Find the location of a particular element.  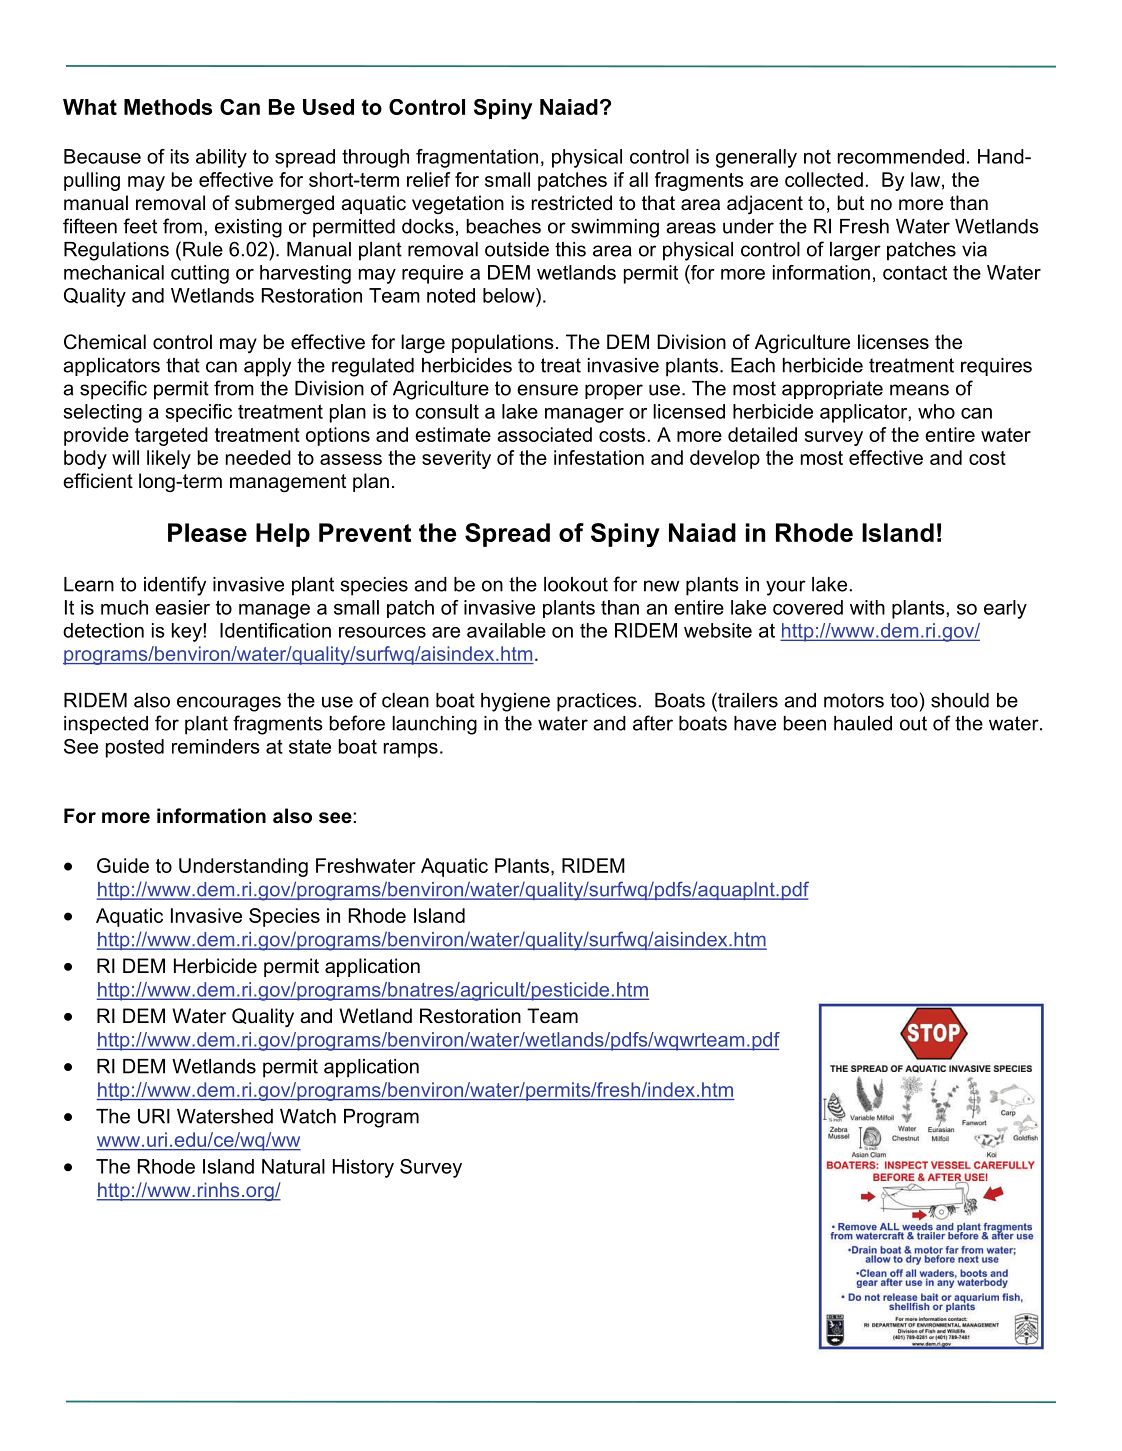

ability is located at coordinates (221, 158).
